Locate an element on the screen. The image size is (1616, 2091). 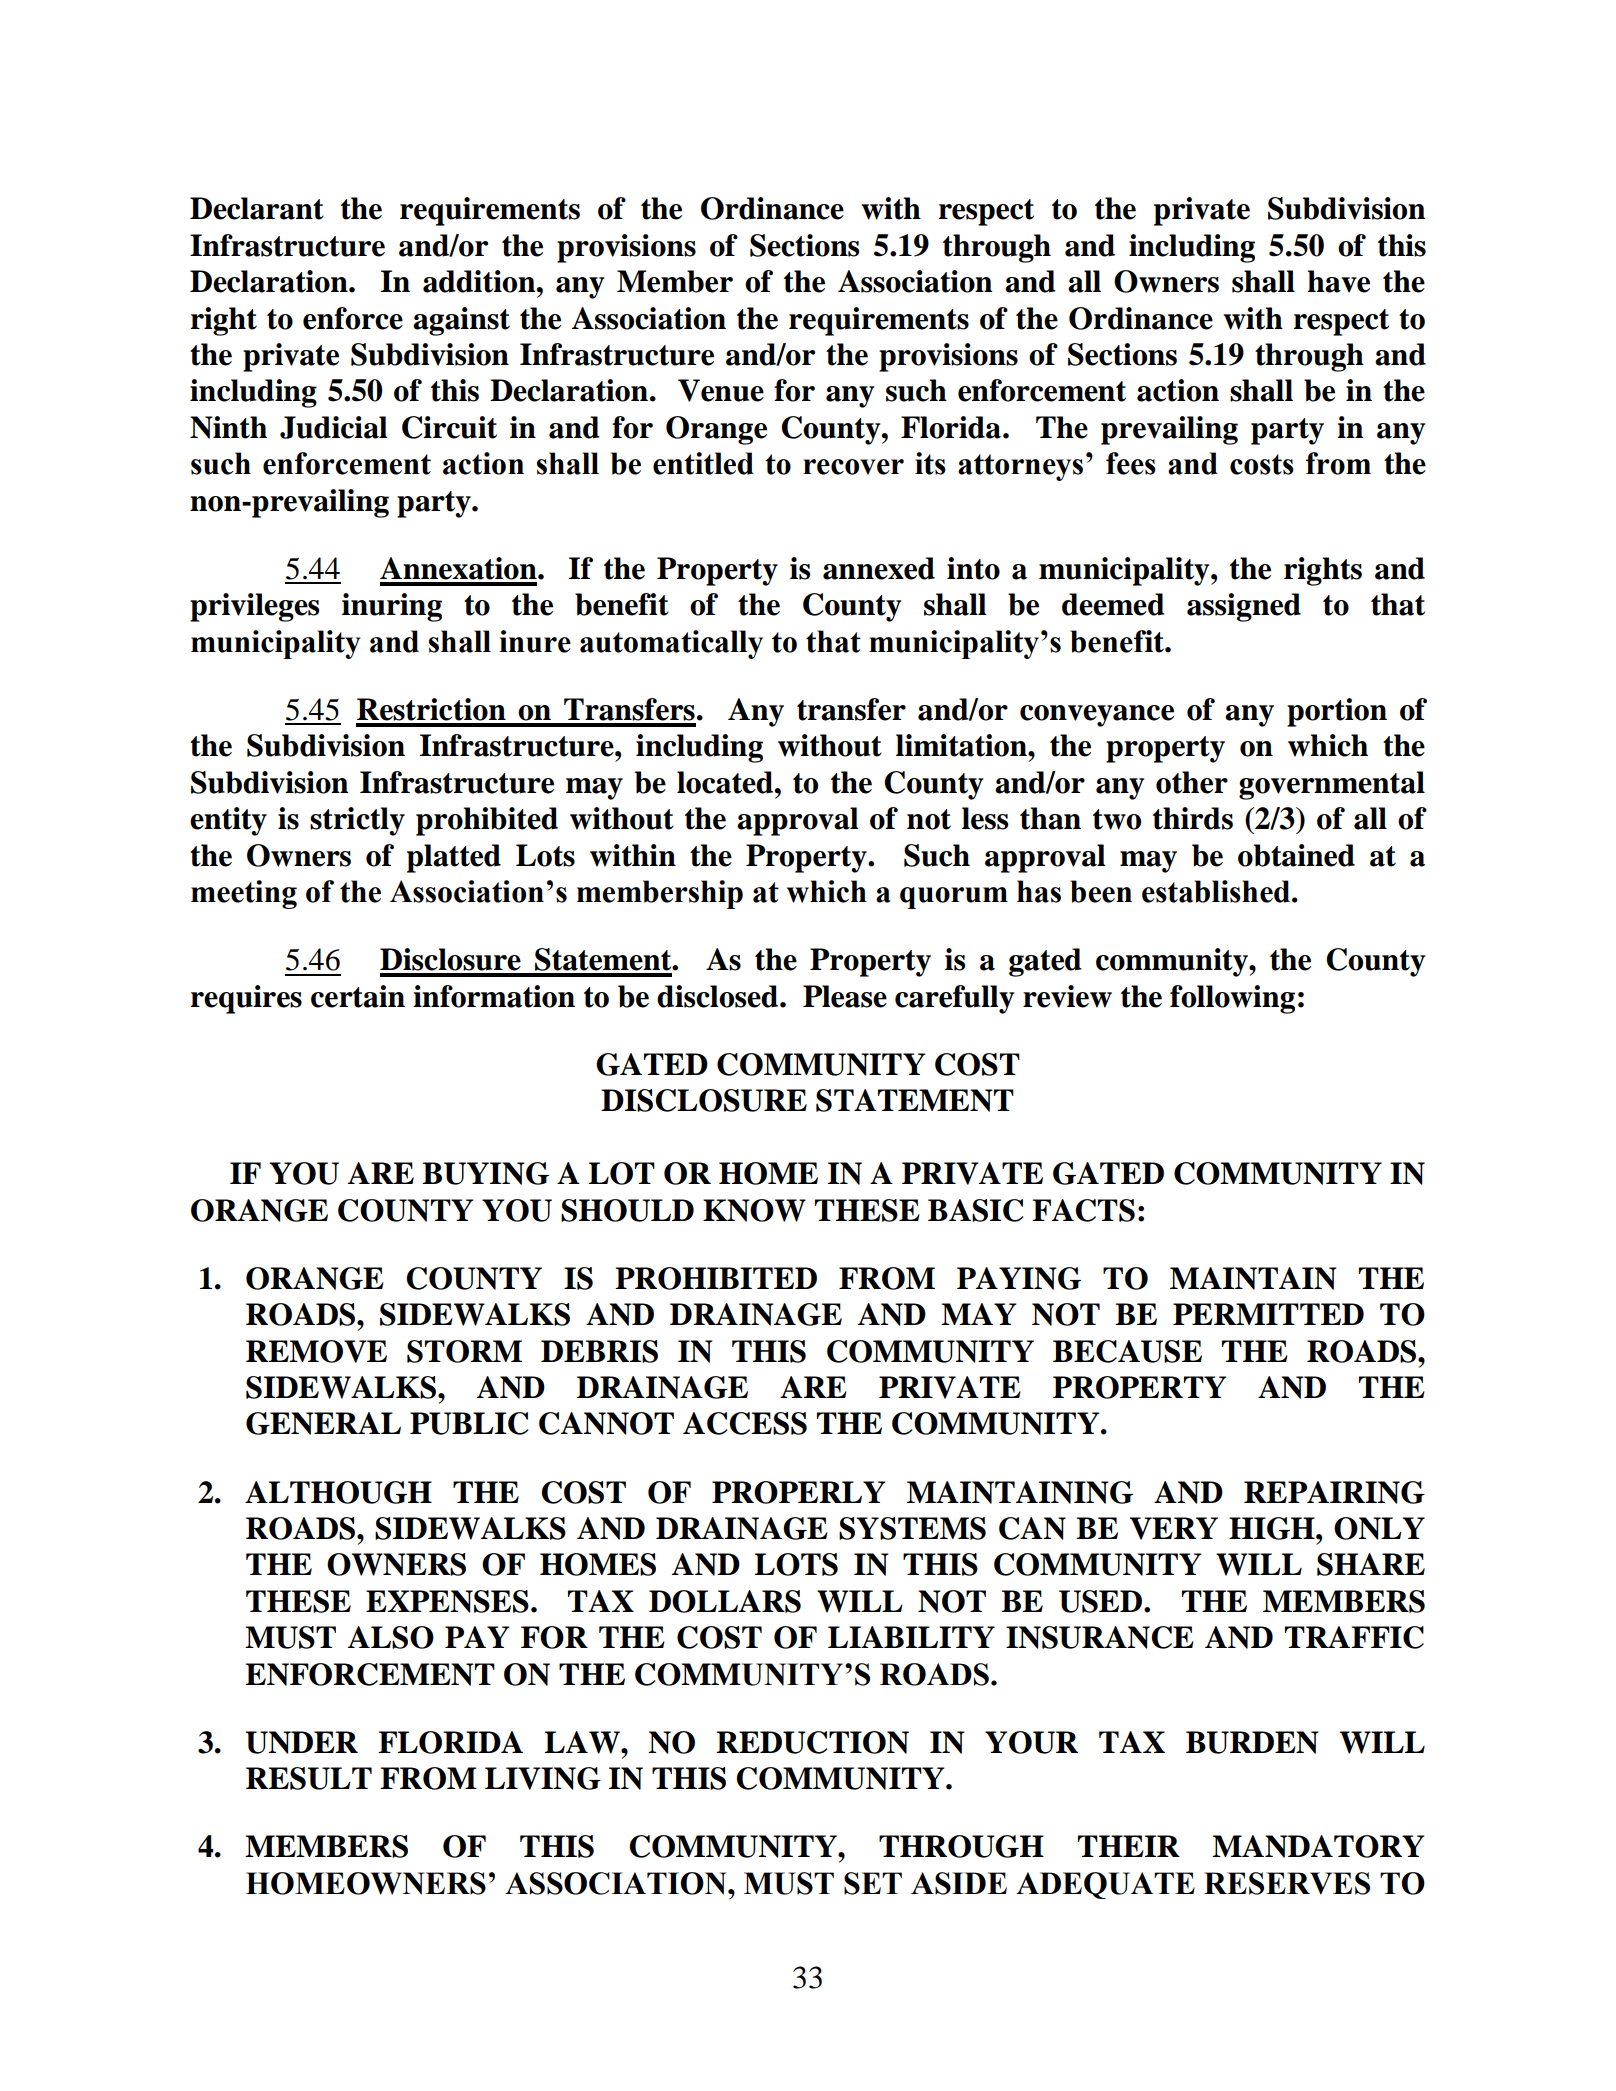
ACCESS is located at coordinates (745, 1423).
